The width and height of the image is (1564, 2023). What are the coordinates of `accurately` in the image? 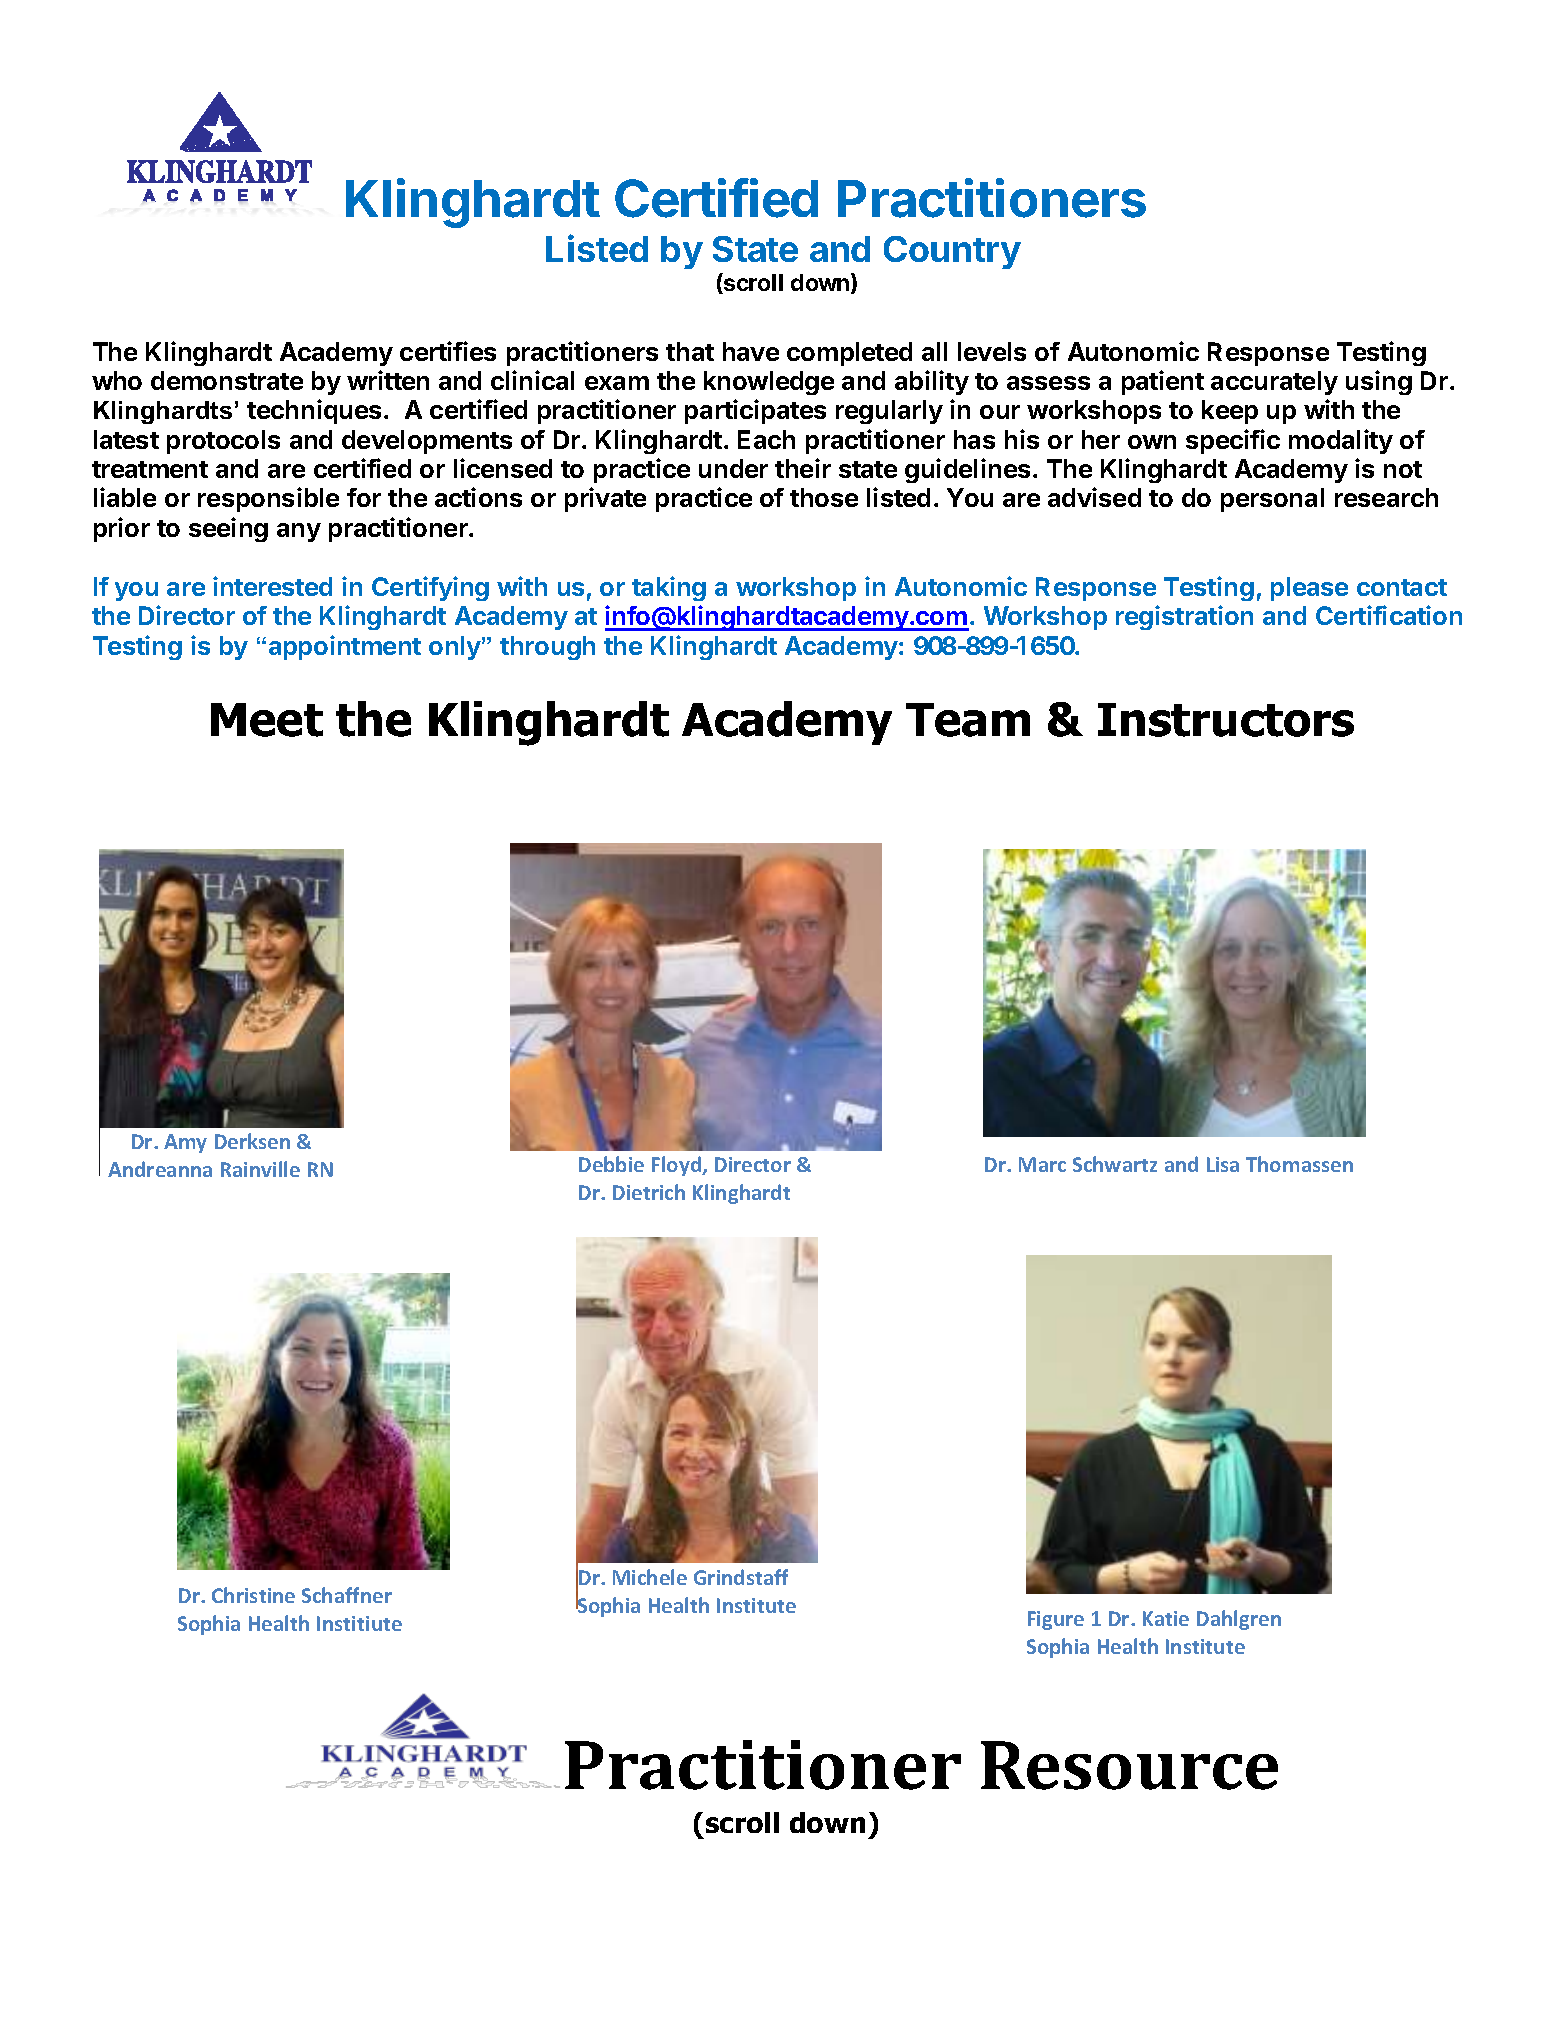 It's located at (1274, 383).
